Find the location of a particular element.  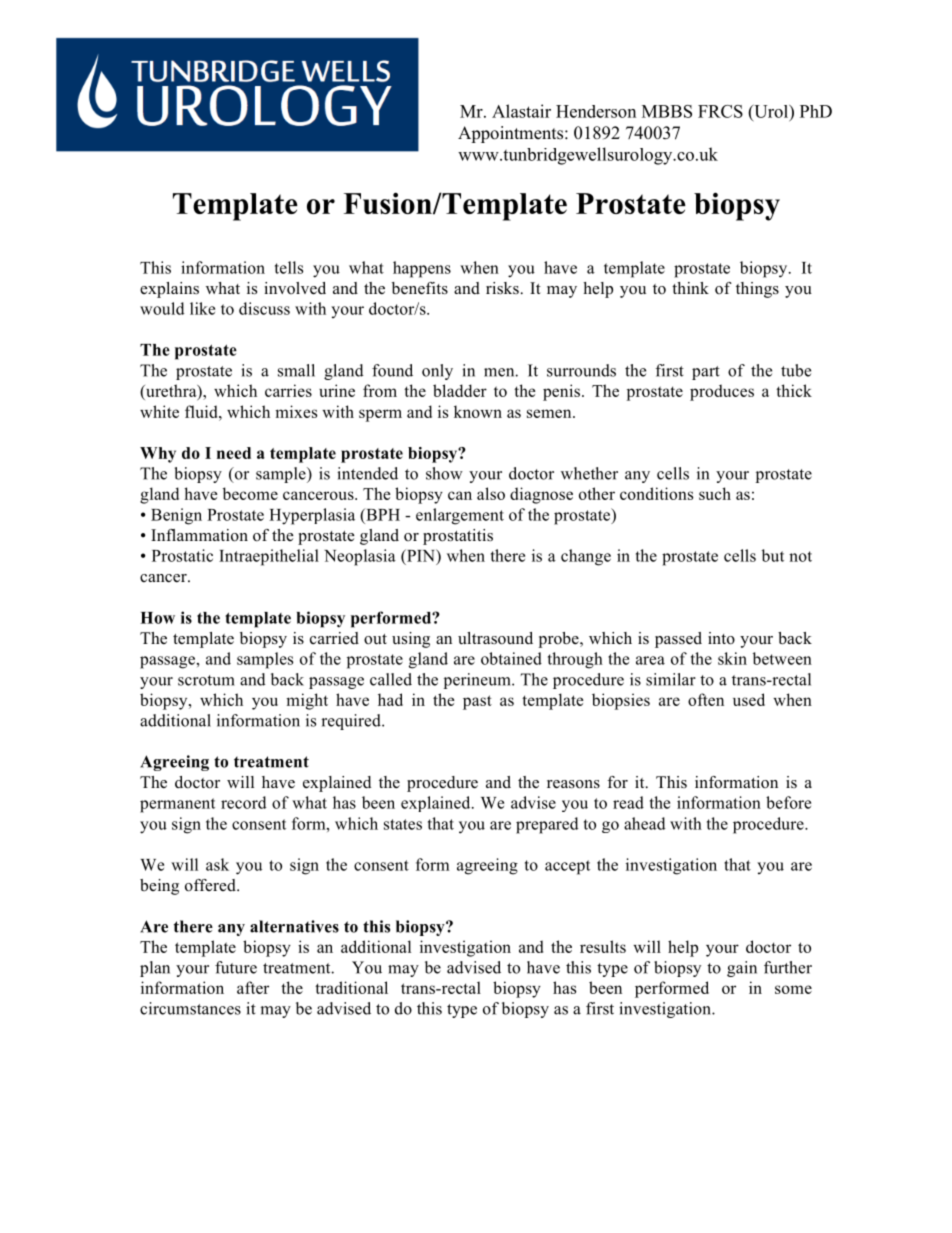

Appointments is located at coordinates (512, 134).
